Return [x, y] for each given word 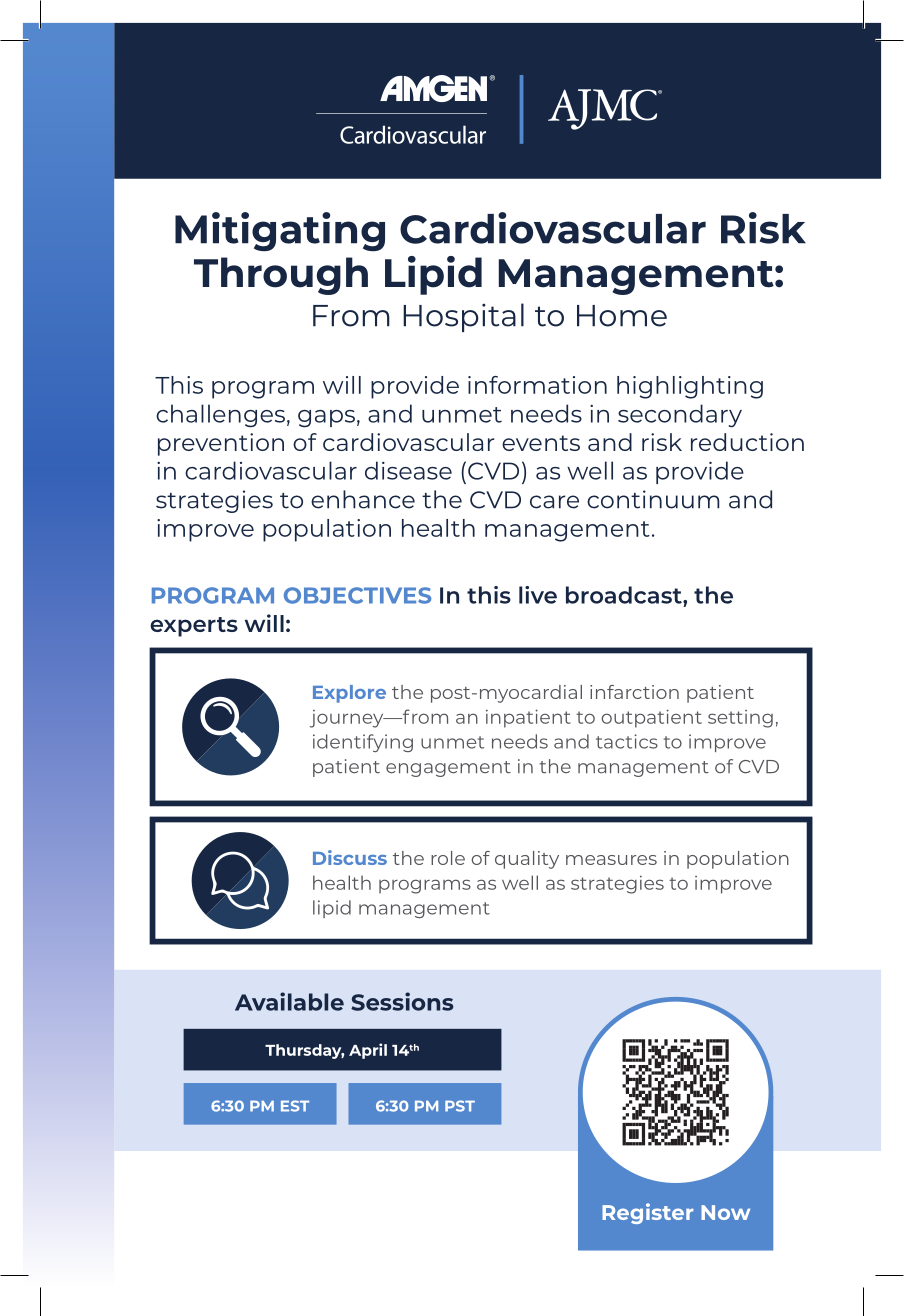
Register [647, 1213]
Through [281, 276]
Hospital [463, 317]
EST [295, 1106]
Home [622, 316]
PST [460, 1106]
